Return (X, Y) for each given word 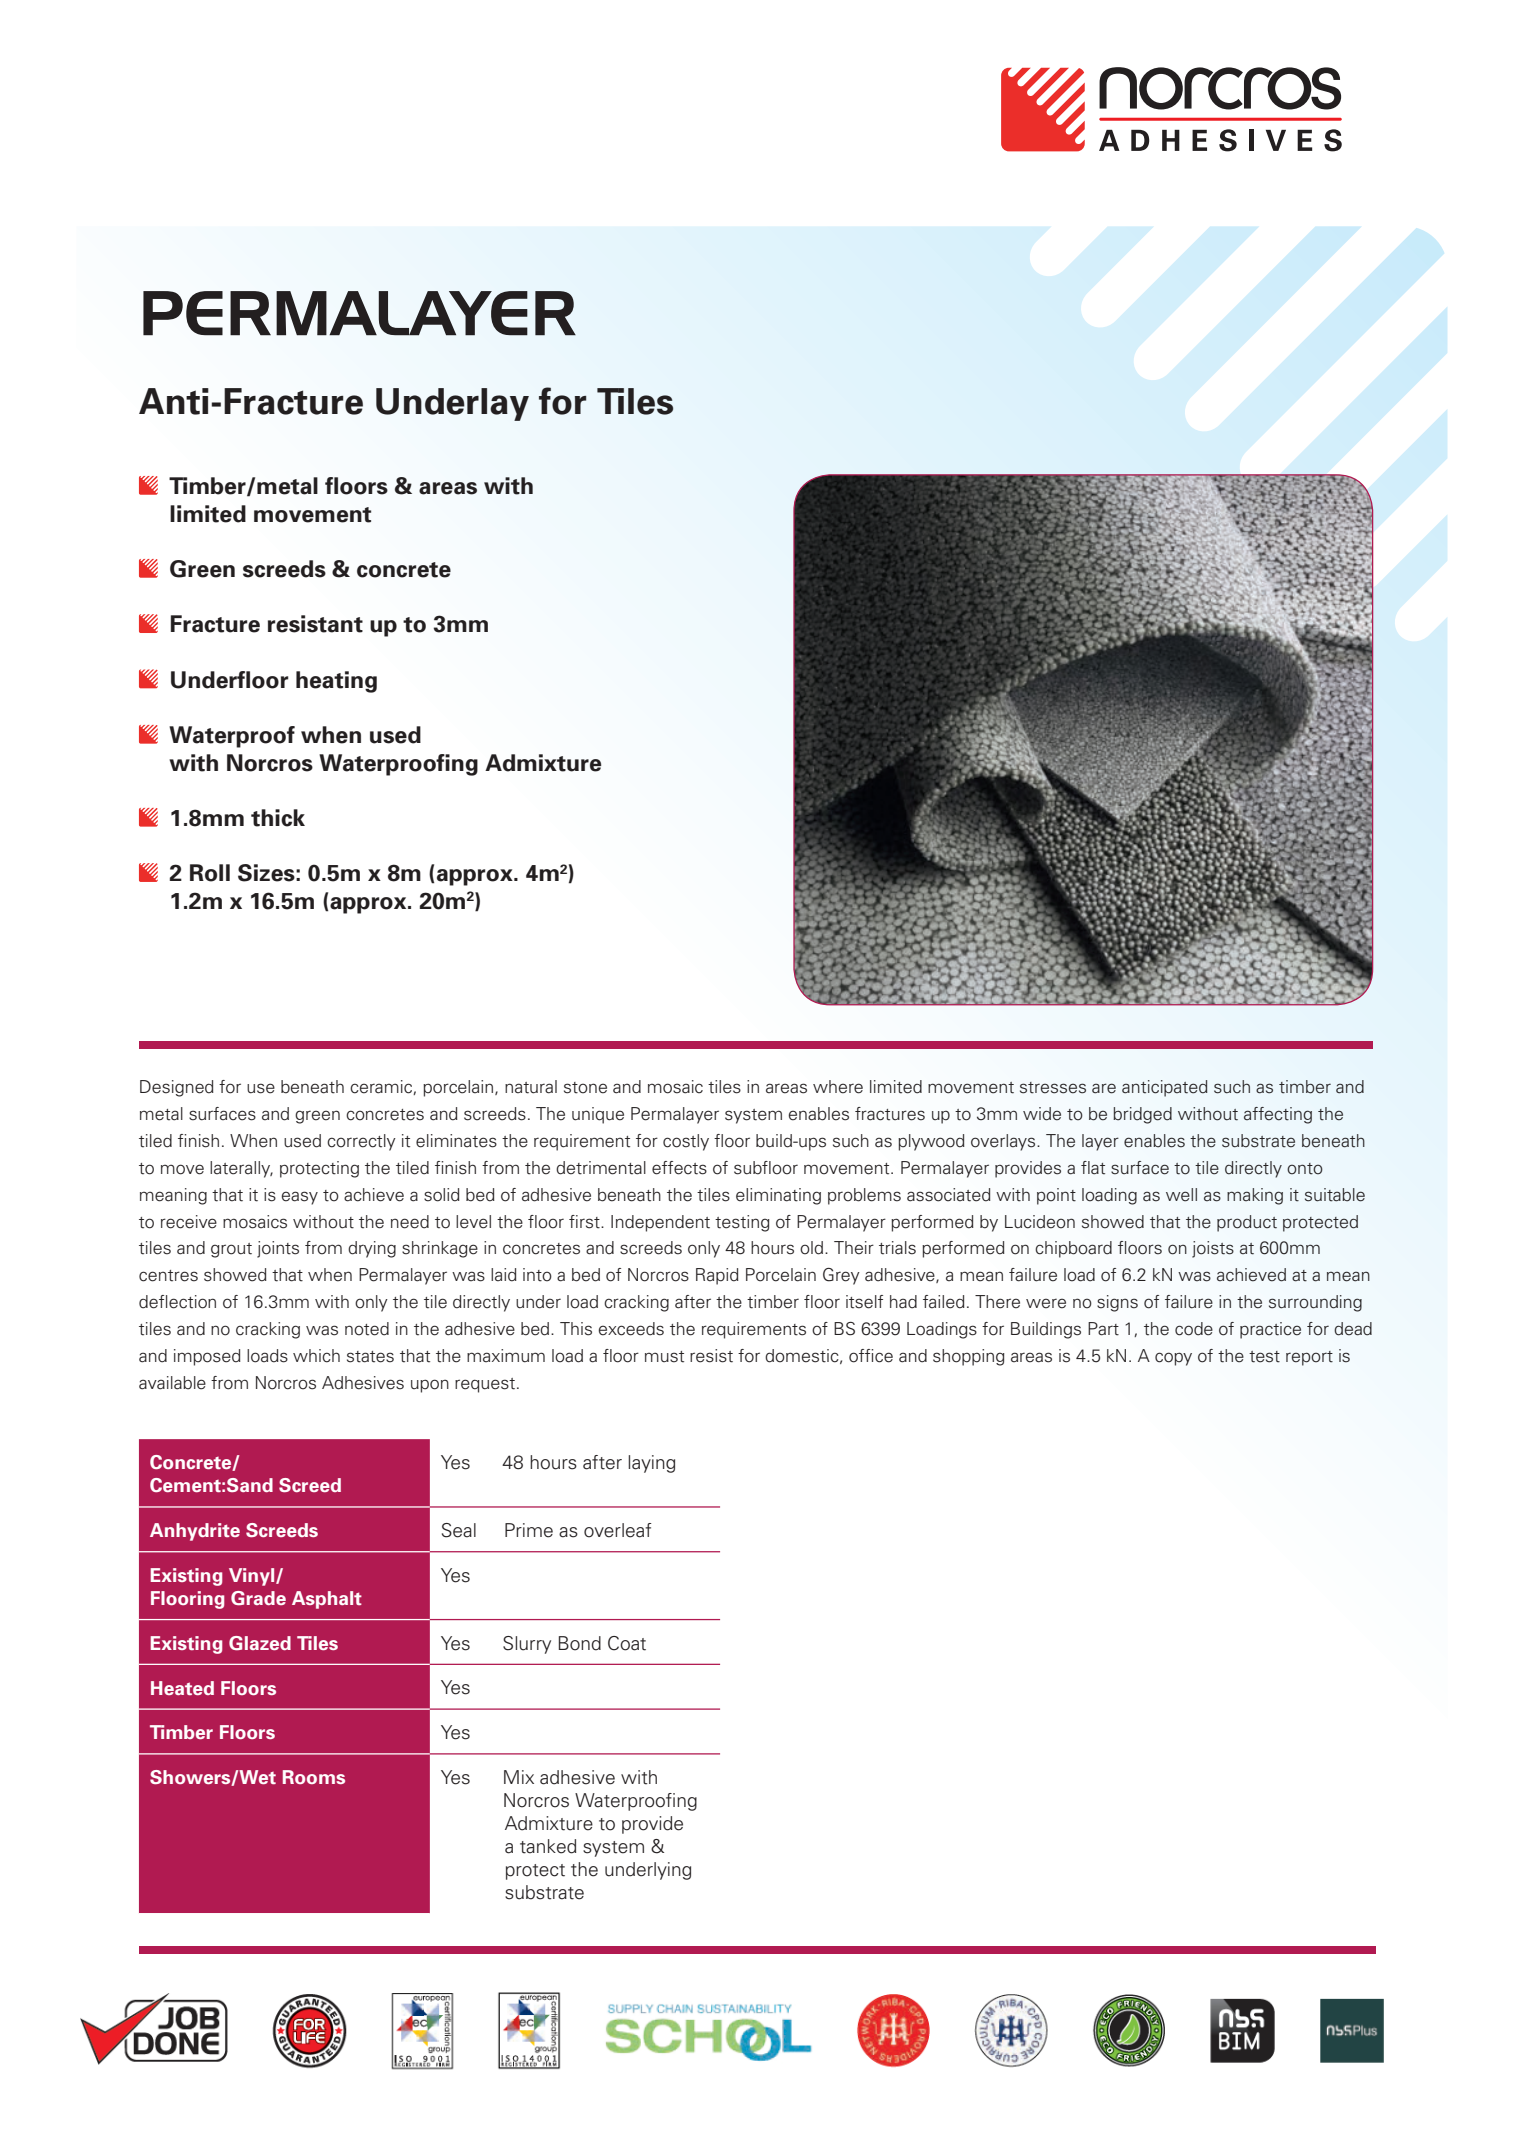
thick (278, 818)
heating (336, 682)
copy (1173, 1359)
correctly (361, 1142)
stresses (1053, 1088)
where (838, 1087)
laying (651, 1464)
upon (430, 1386)
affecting (1278, 1115)
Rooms (314, 1777)
